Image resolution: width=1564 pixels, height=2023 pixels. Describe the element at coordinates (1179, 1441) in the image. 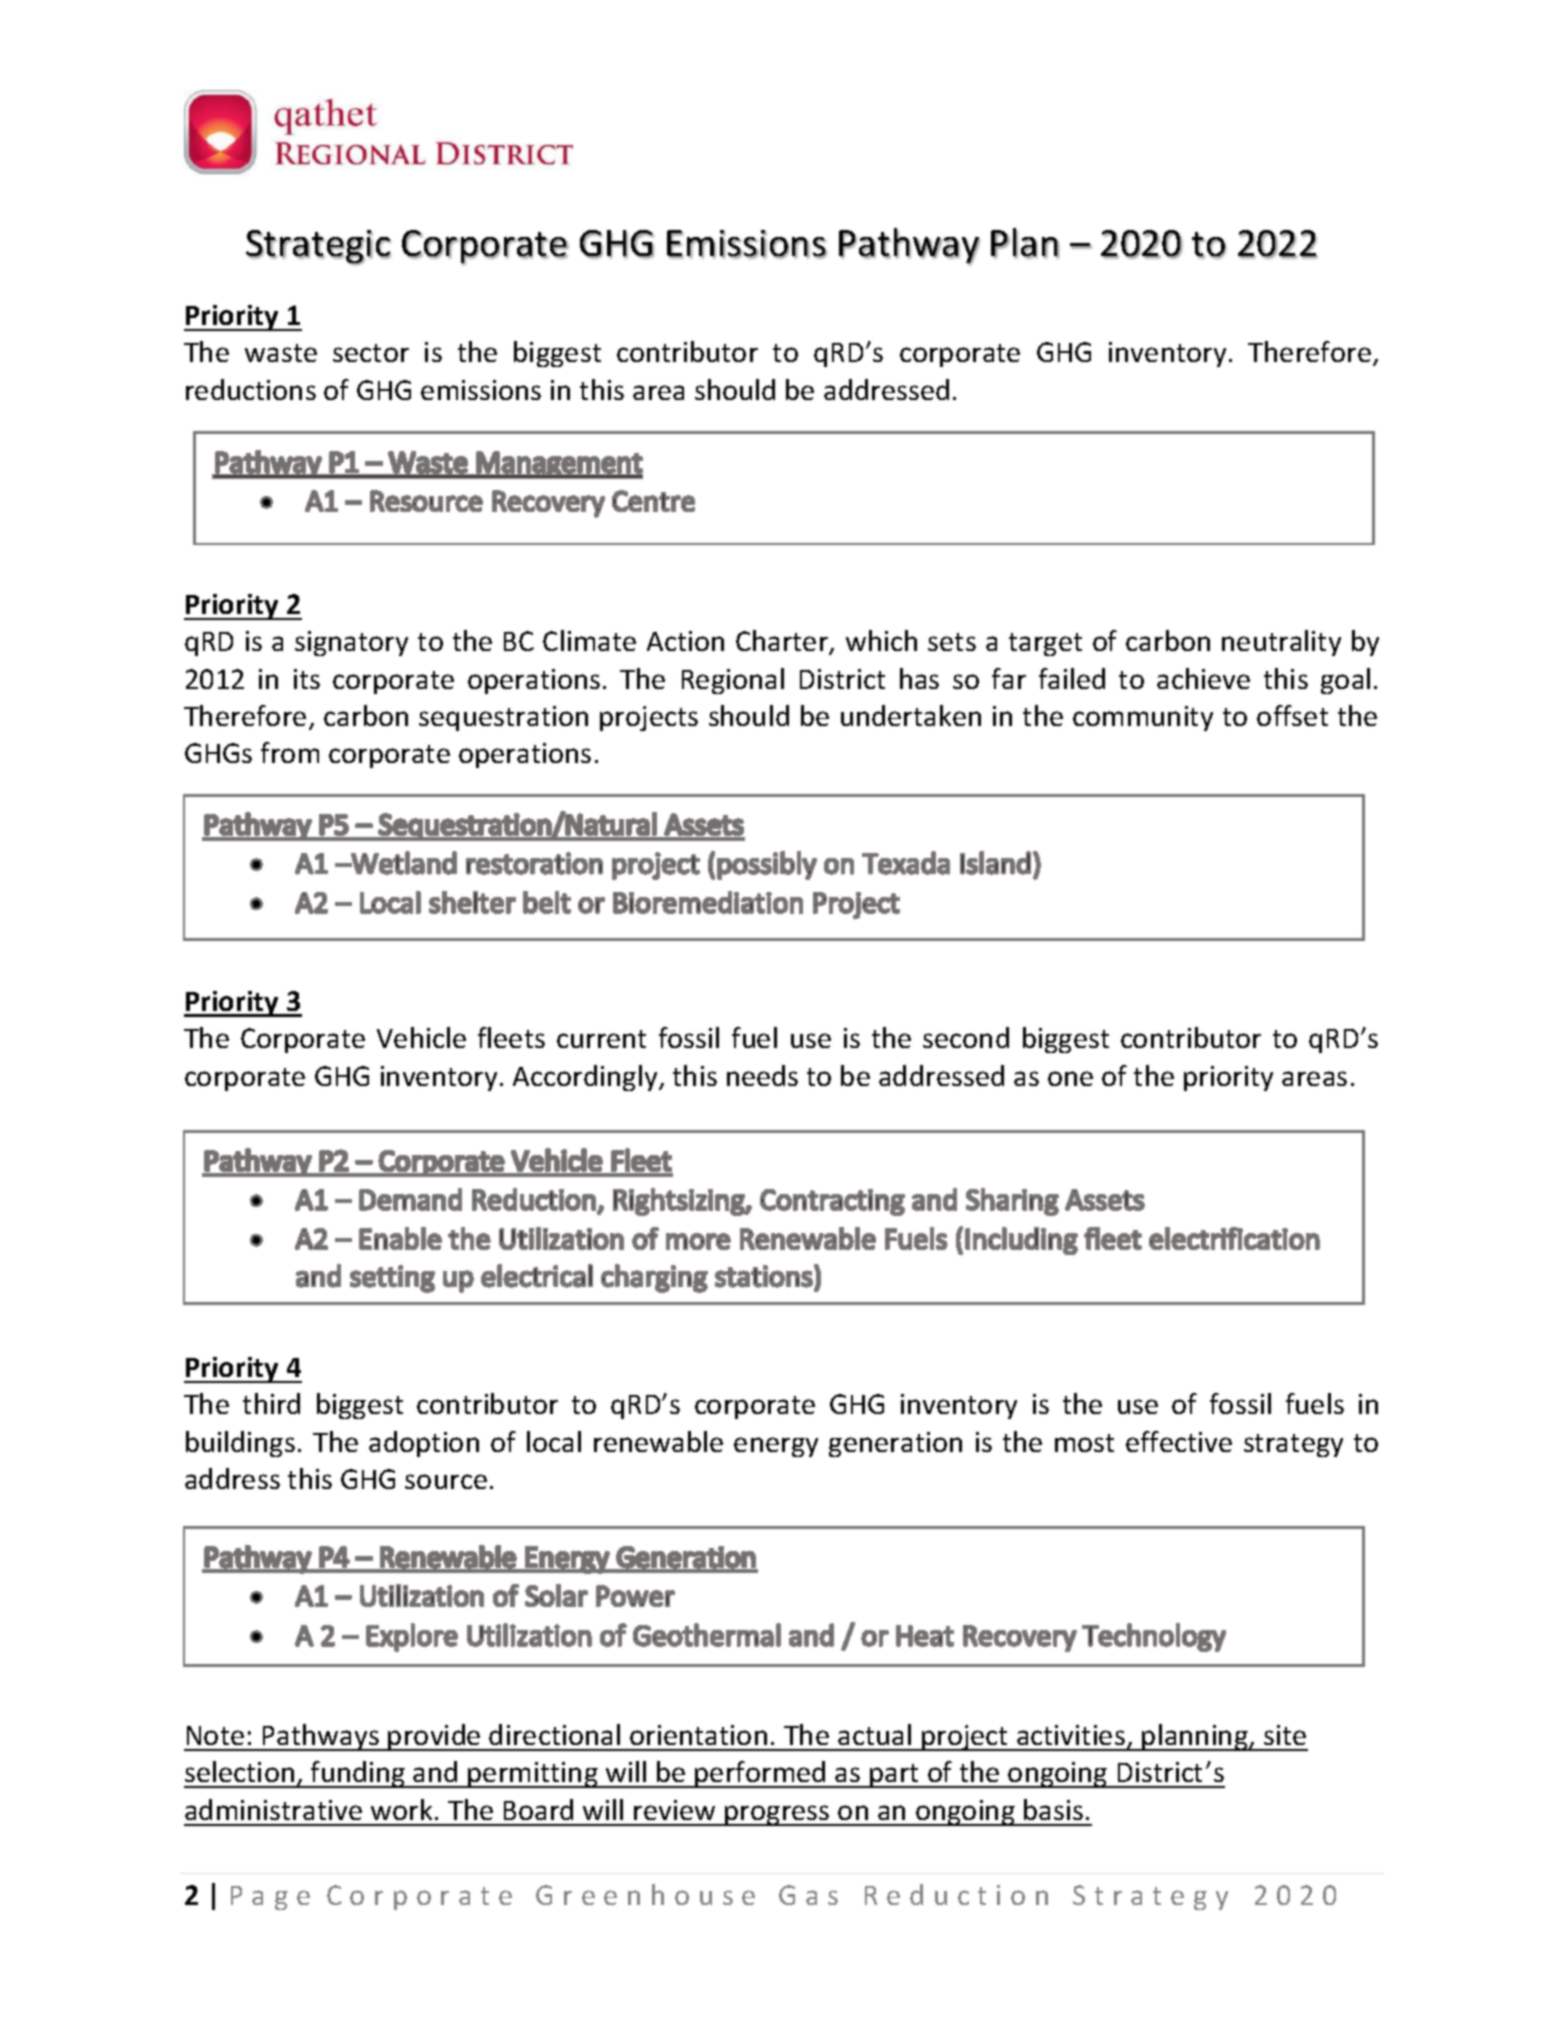

I see `effective` at that location.
